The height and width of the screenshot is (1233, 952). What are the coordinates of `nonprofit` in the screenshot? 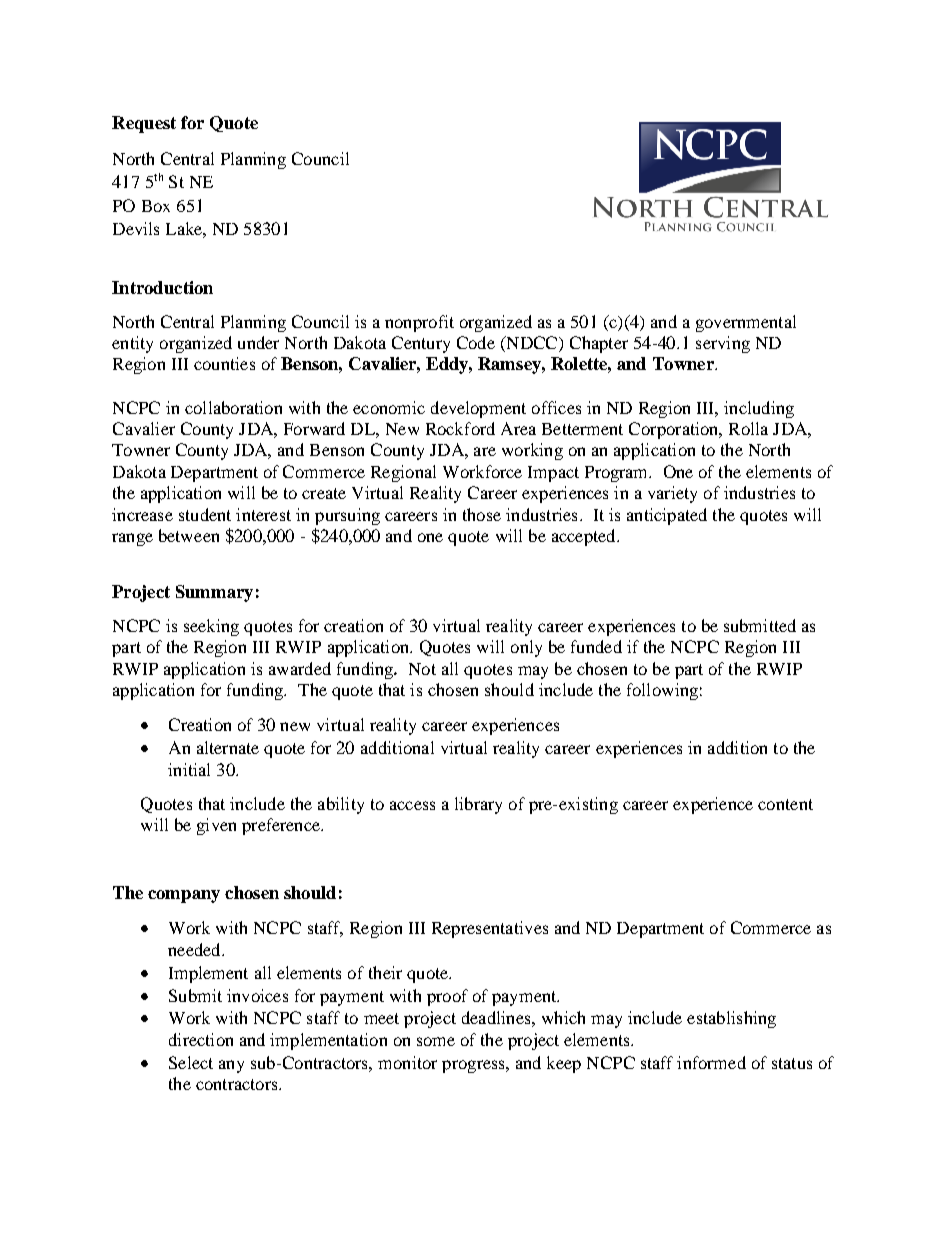 It's located at (419, 323).
